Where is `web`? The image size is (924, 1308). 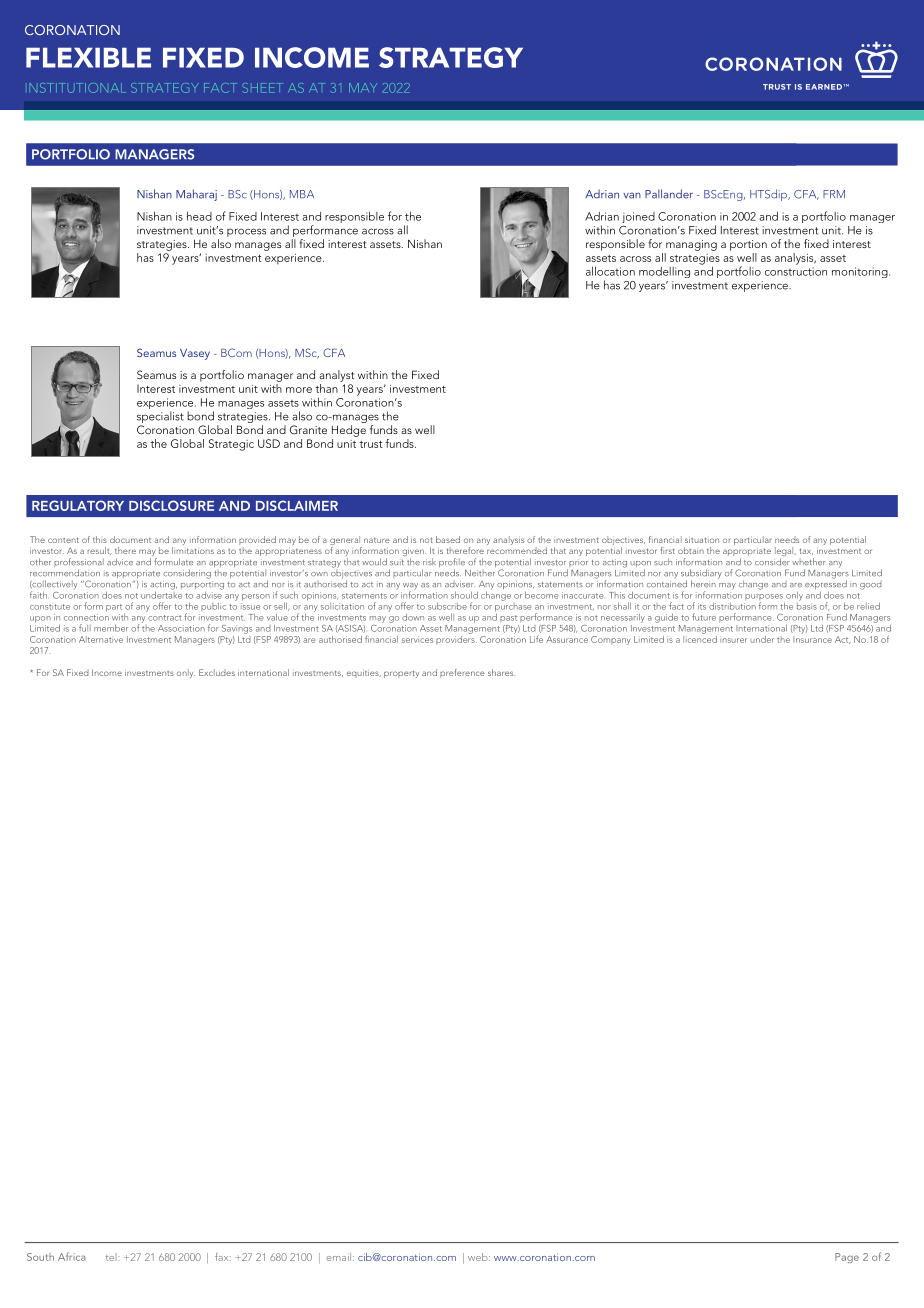
web is located at coordinates (479, 1257).
